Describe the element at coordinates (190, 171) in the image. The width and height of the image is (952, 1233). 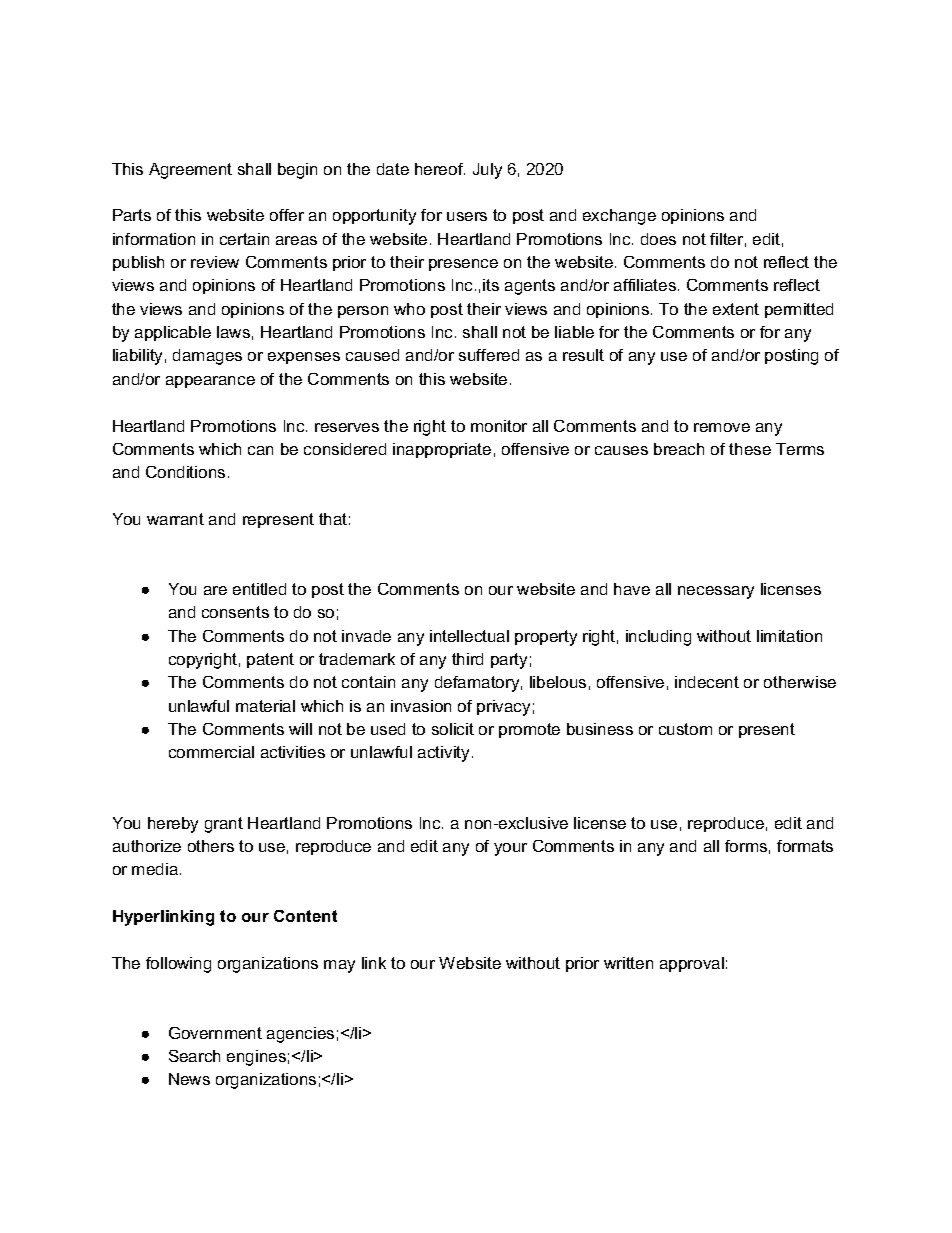
I see `Agreement` at that location.
